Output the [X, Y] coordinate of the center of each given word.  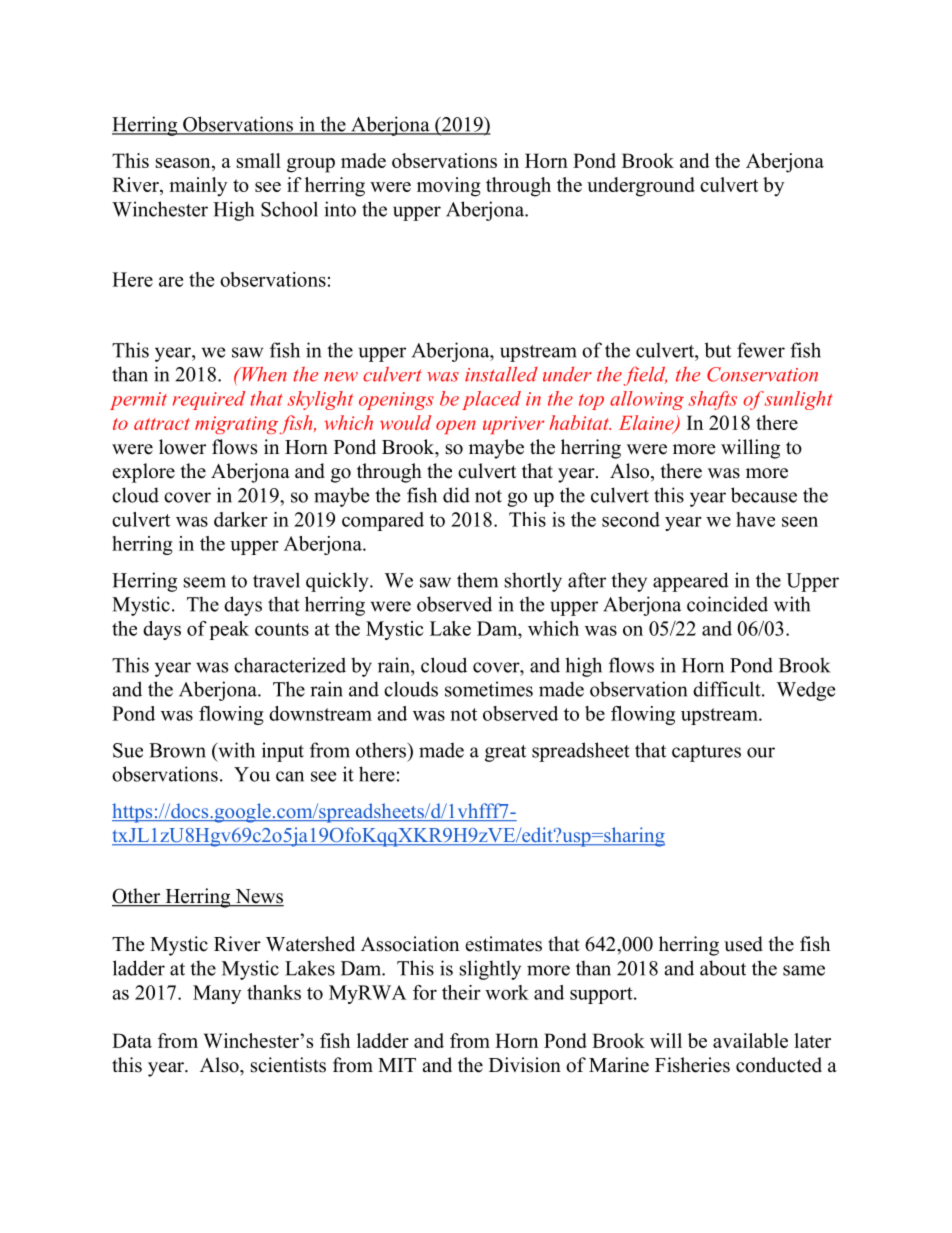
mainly [198, 187]
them [477, 580]
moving [449, 187]
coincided [727, 604]
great [505, 753]
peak [229, 630]
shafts [713, 400]
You [252, 774]
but [718, 350]
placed [491, 400]
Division [525, 1065]
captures [706, 753]
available [750, 1040]
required [209, 400]
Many [217, 994]
